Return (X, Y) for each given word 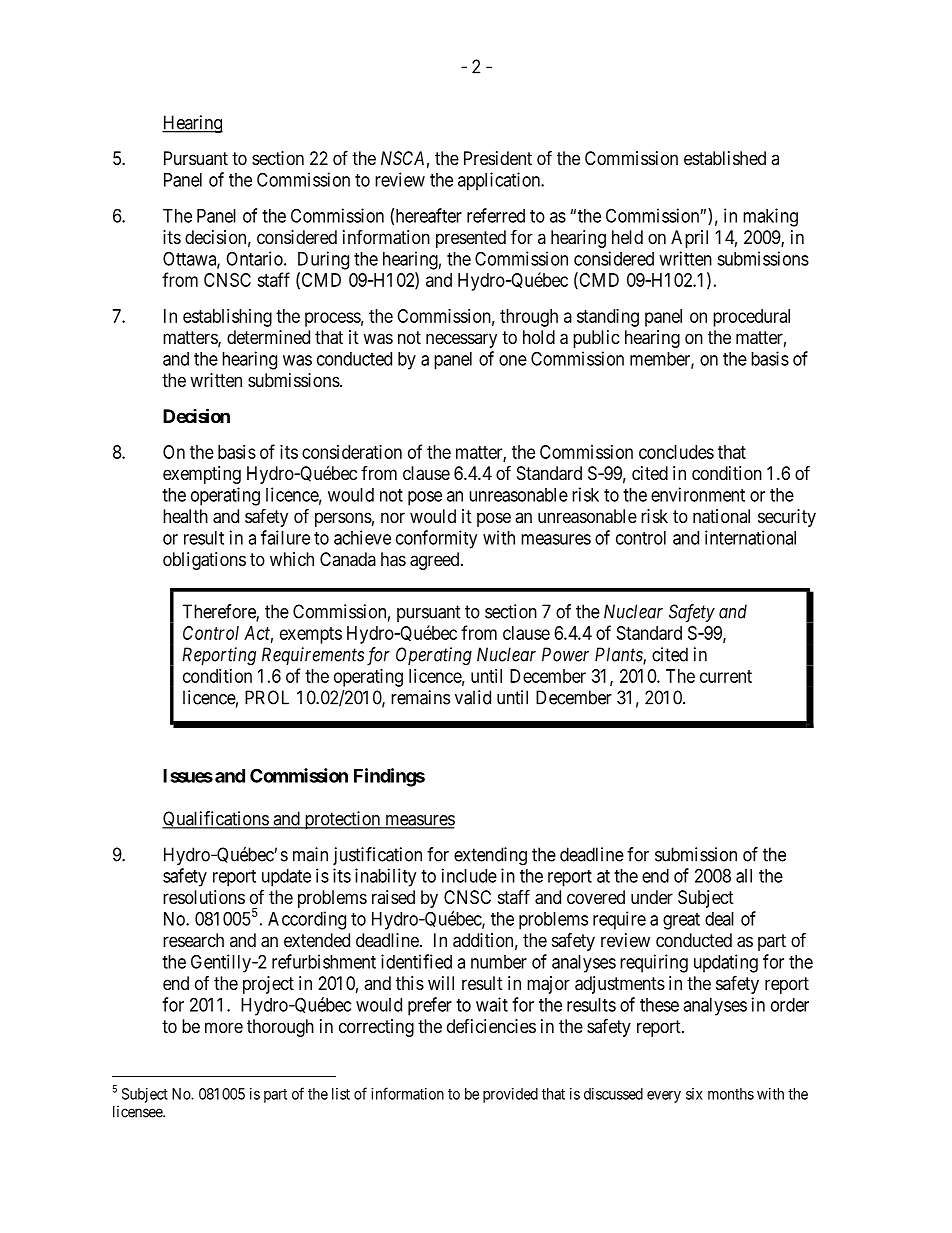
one (513, 360)
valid (473, 697)
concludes (676, 452)
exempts (311, 635)
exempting (202, 475)
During (323, 260)
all (744, 876)
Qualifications (216, 820)
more (224, 1027)
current (726, 676)
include (469, 875)
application (500, 181)
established (725, 158)
